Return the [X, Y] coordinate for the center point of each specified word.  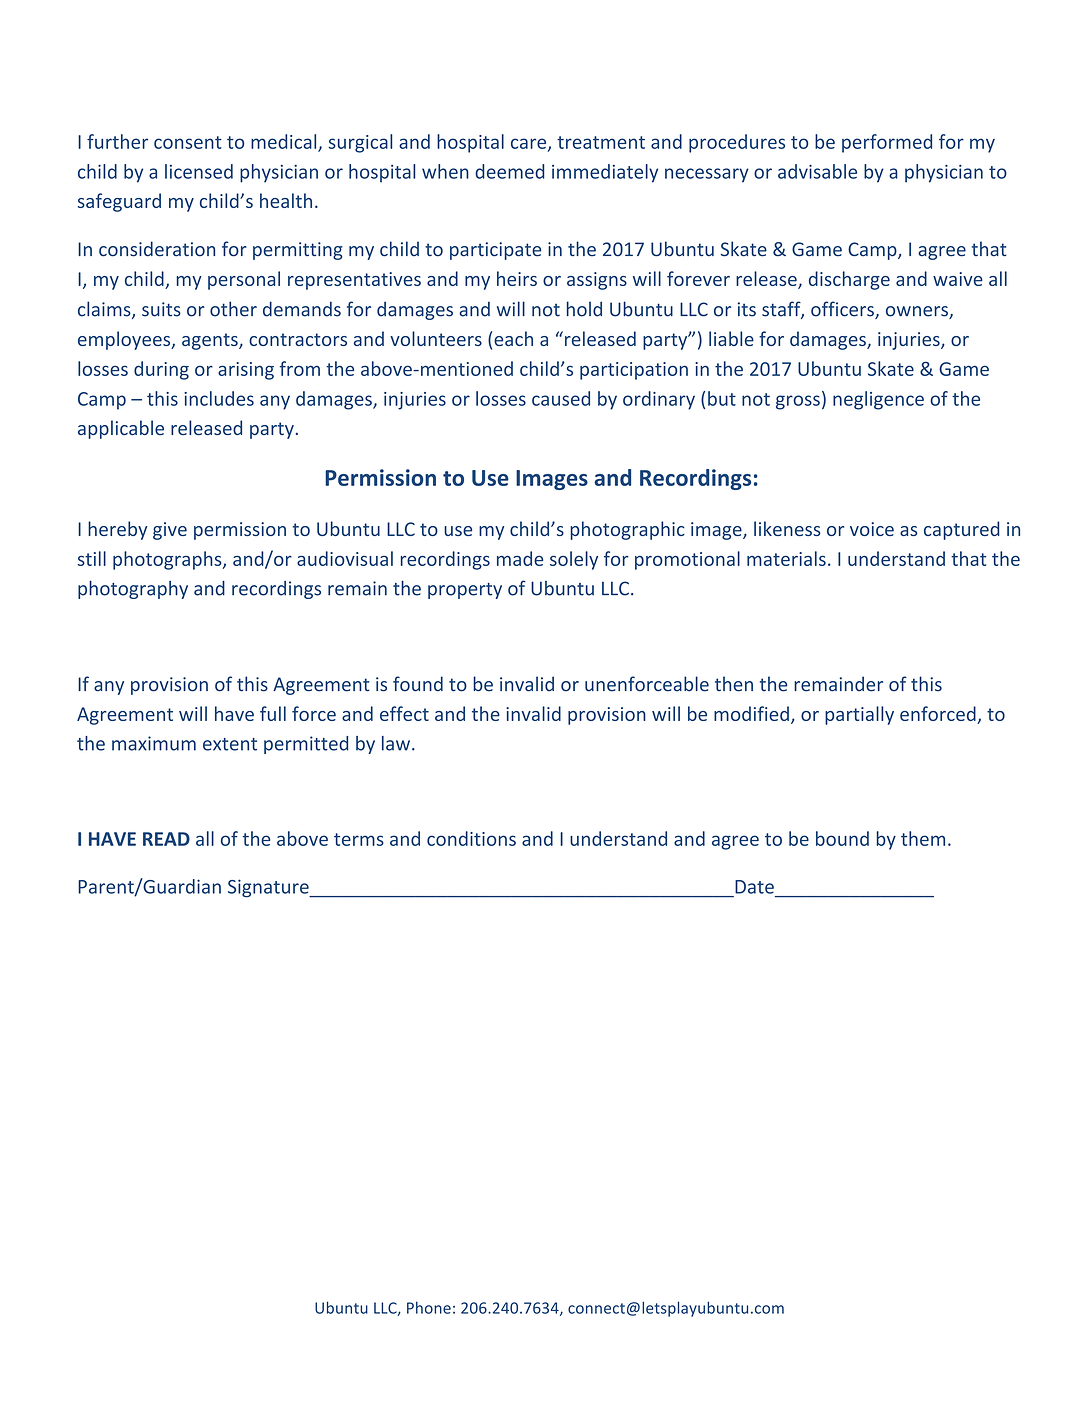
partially [859, 715]
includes [219, 398]
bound [842, 838]
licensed [199, 171]
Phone [429, 1307]
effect [404, 713]
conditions [471, 838]
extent [230, 744]
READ [166, 839]
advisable [817, 171]
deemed [510, 171]
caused [561, 398]
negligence [878, 400]
